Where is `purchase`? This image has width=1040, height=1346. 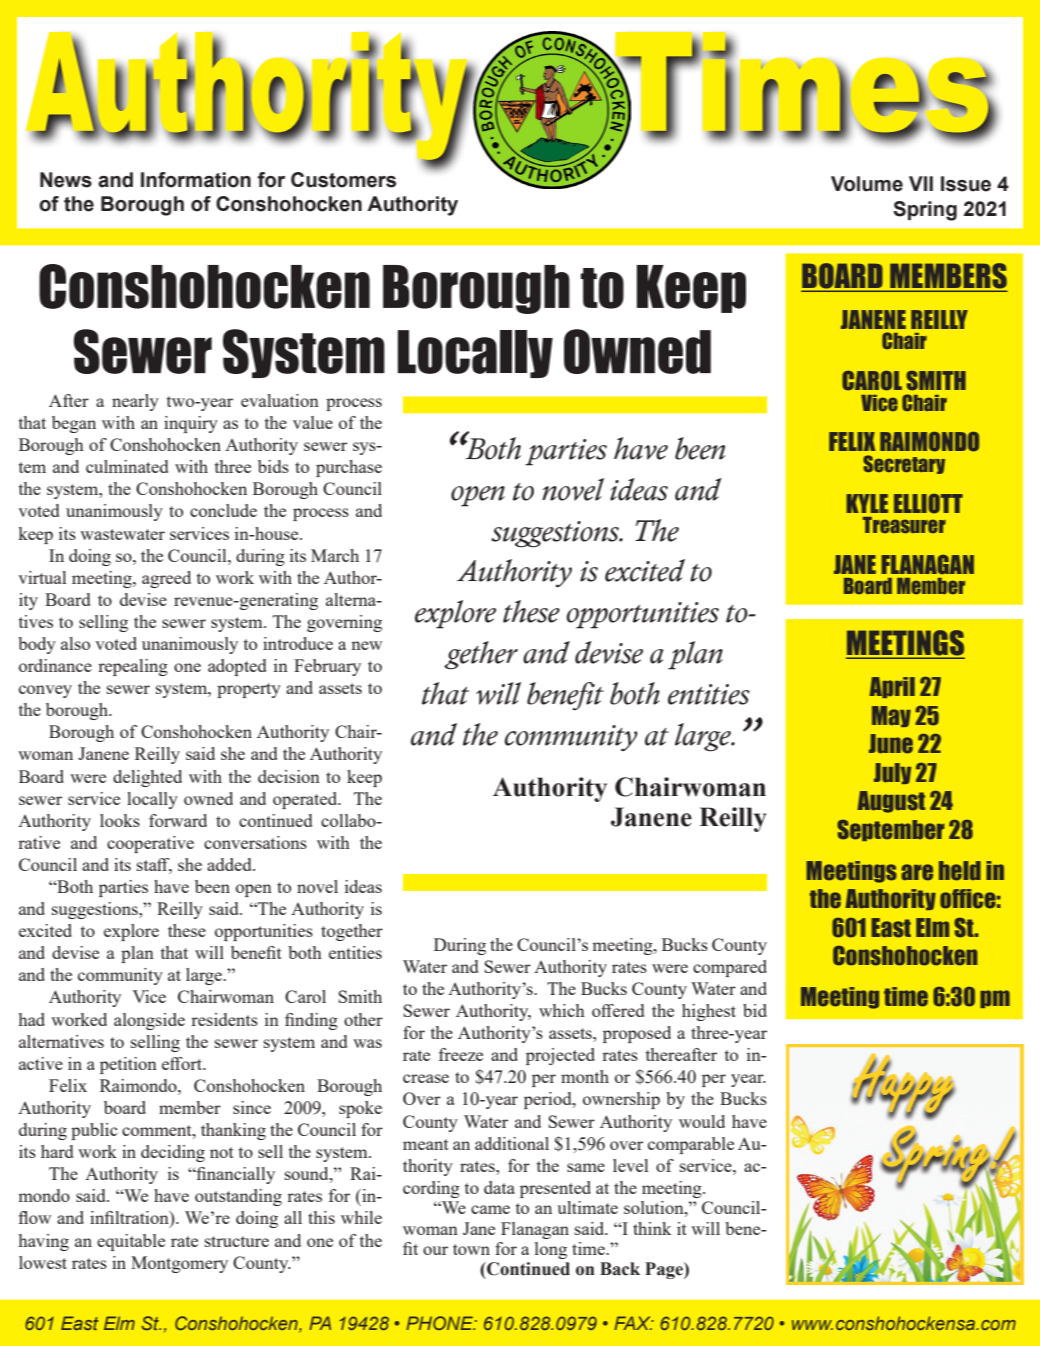 purchase is located at coordinates (349, 468).
